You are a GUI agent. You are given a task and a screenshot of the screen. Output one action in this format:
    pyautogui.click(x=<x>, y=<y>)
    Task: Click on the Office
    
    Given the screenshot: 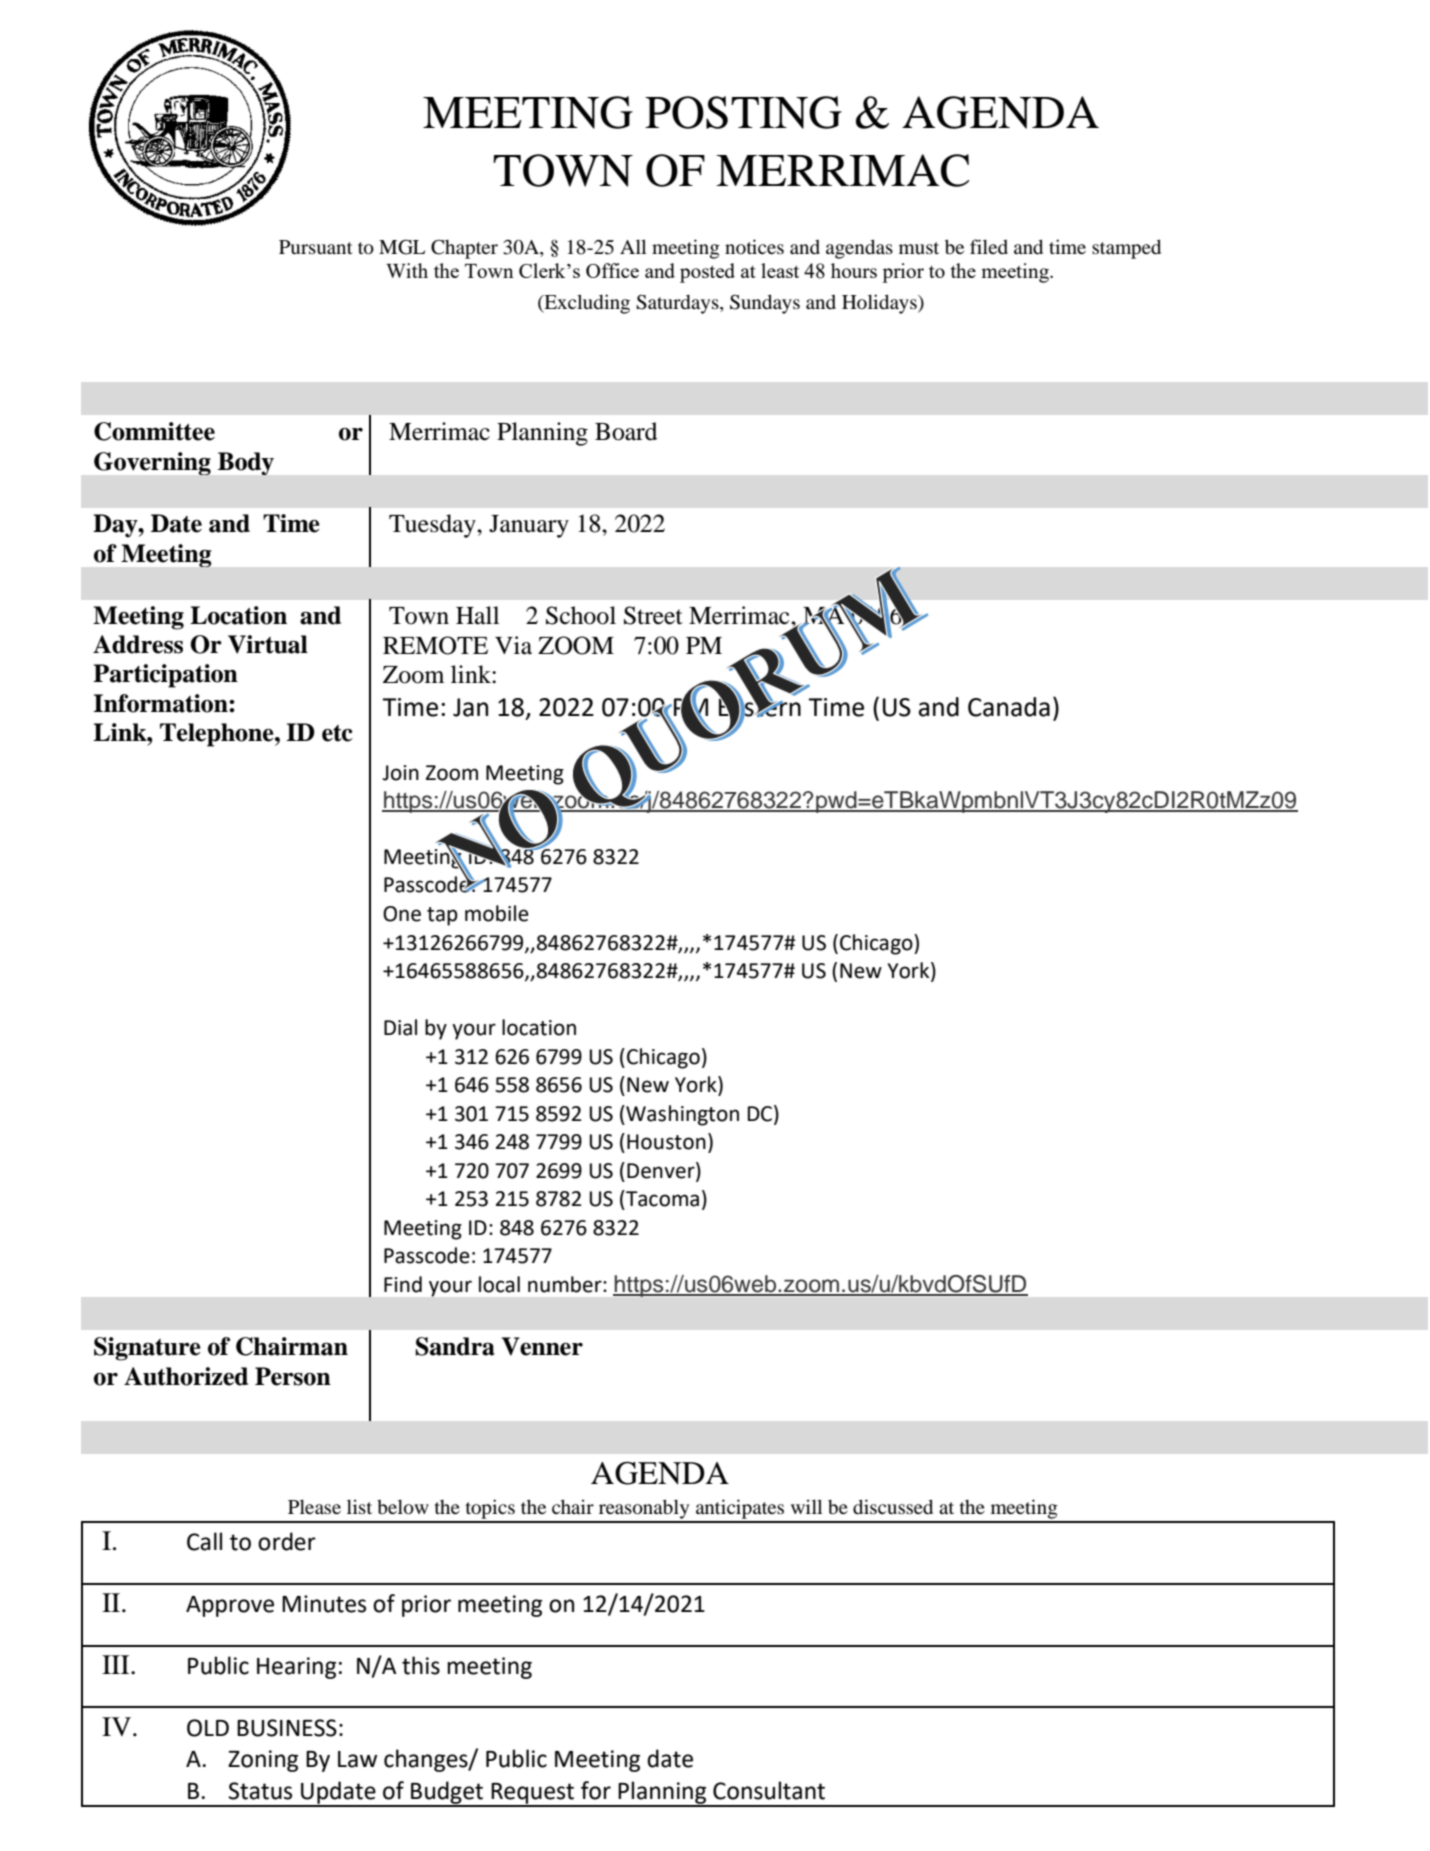 What is the action you would take?
    pyautogui.click(x=612, y=270)
